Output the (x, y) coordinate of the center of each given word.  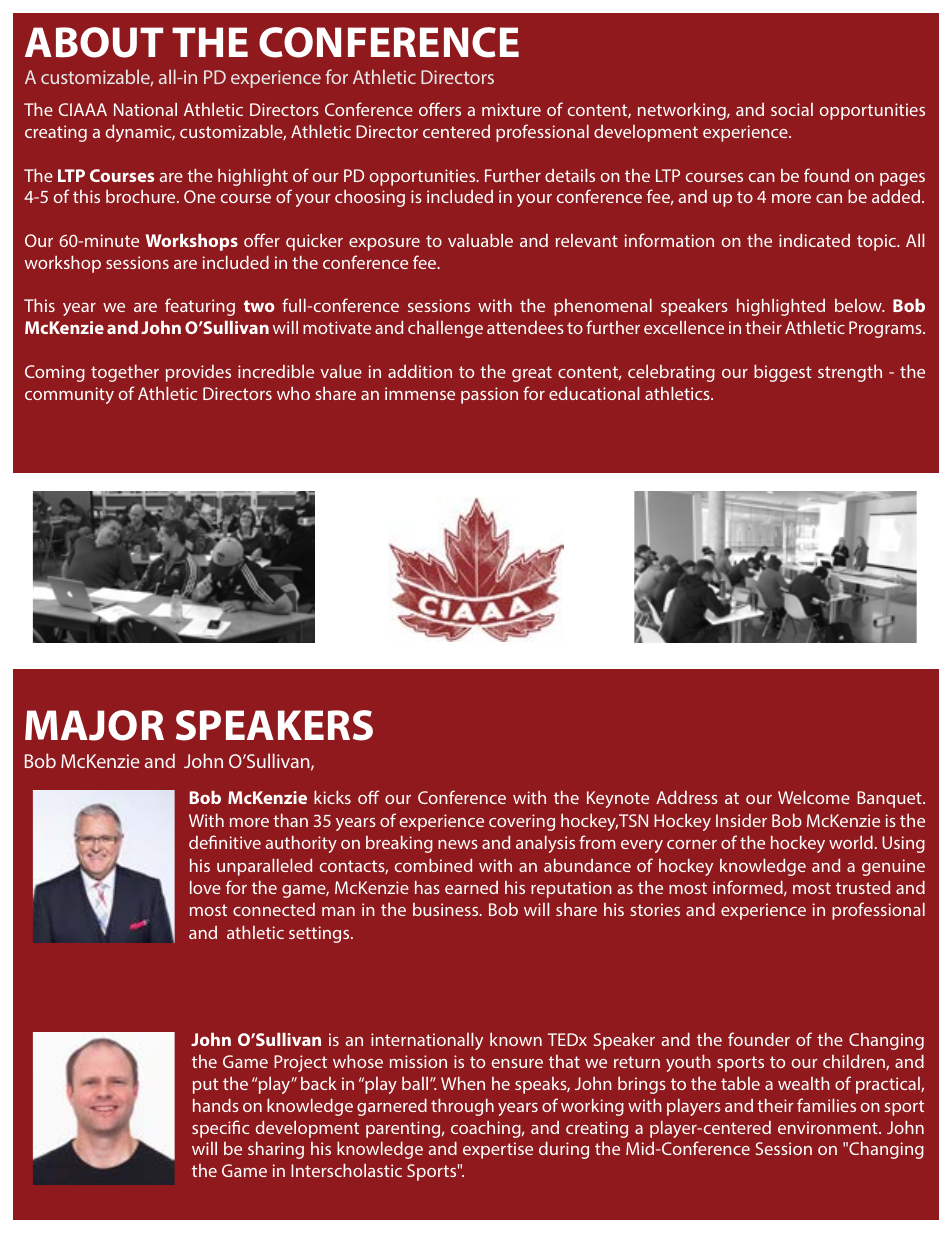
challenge (445, 329)
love (205, 887)
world (851, 842)
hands (216, 1105)
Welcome (814, 797)
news (458, 844)
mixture (511, 109)
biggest (783, 373)
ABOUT (94, 42)
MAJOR (94, 725)
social (792, 109)
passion (489, 395)
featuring (200, 307)
